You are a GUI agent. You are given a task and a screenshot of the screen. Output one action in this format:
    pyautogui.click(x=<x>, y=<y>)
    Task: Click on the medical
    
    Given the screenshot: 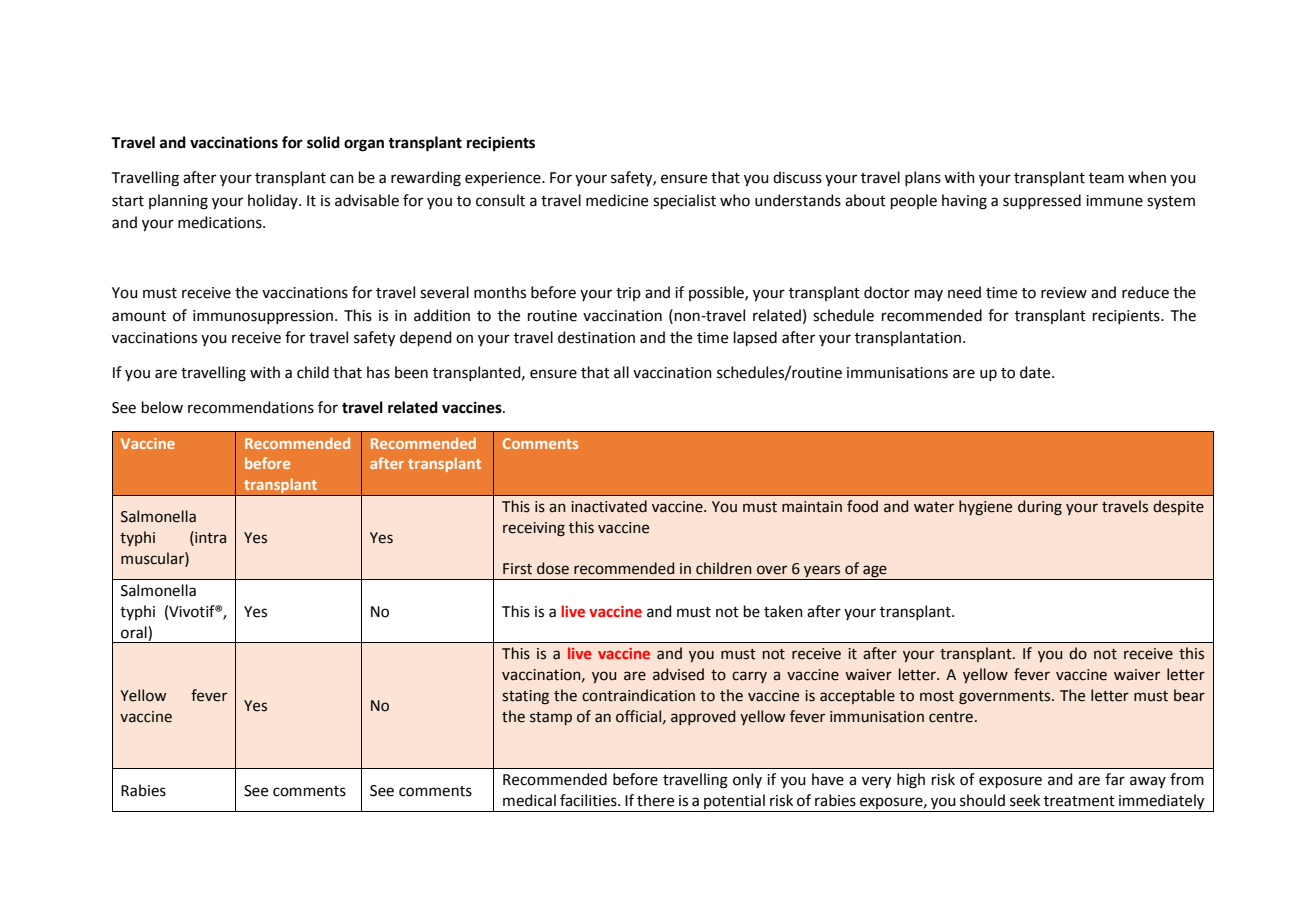 What is the action you would take?
    pyautogui.click(x=529, y=800)
